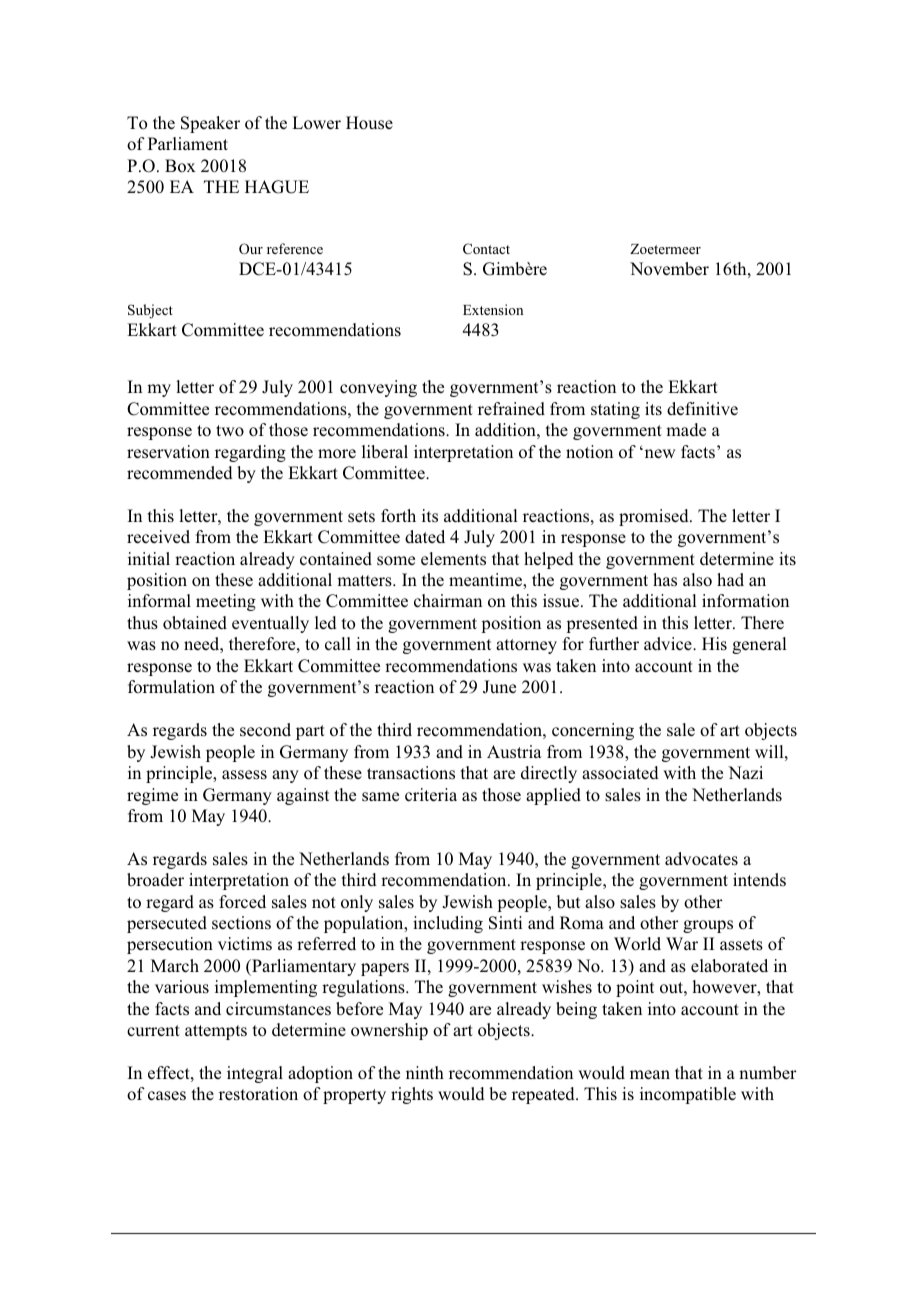  I want to click on ninth, so click(425, 1072).
